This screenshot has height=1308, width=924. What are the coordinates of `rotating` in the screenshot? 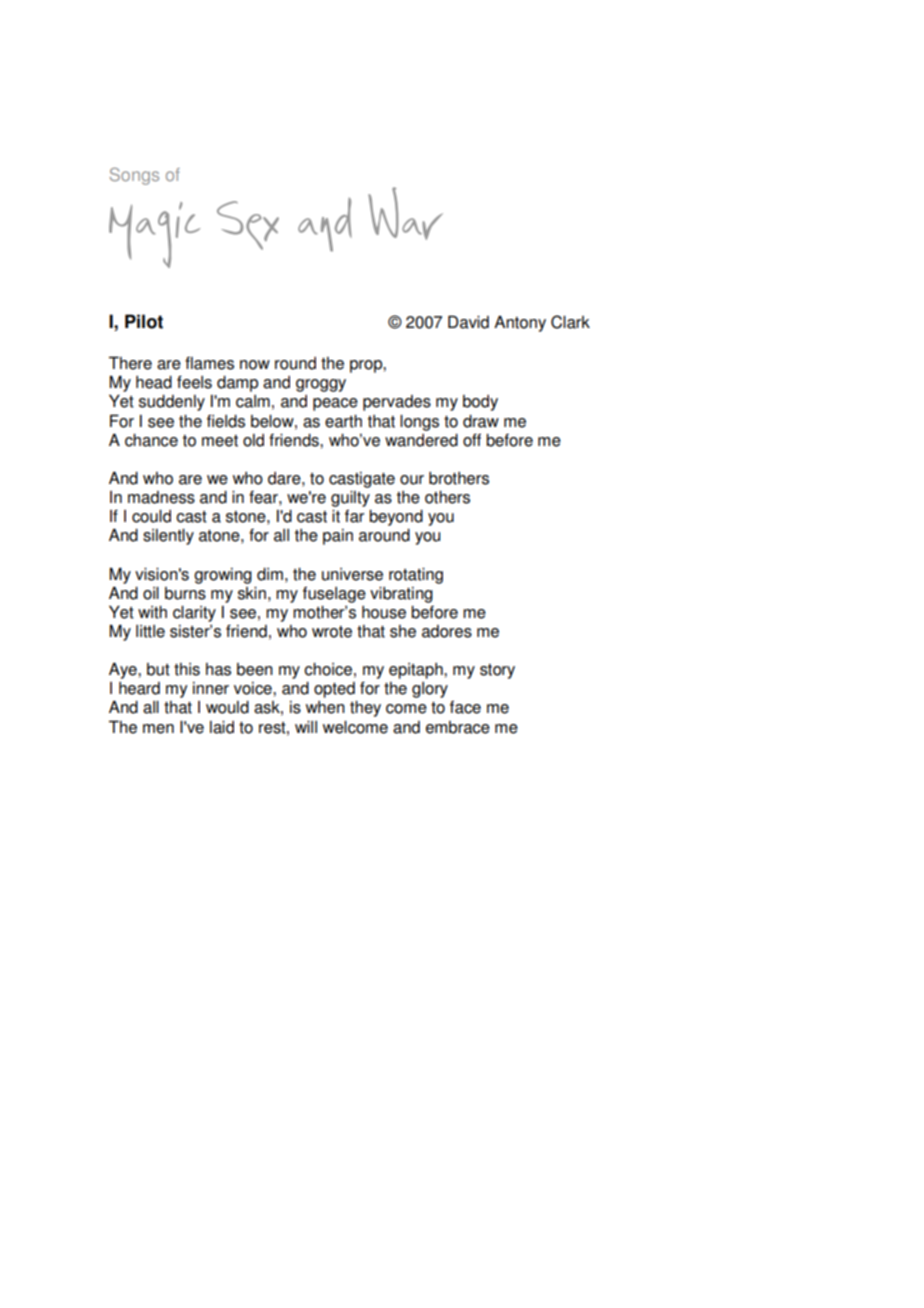 It's located at (416, 576).
